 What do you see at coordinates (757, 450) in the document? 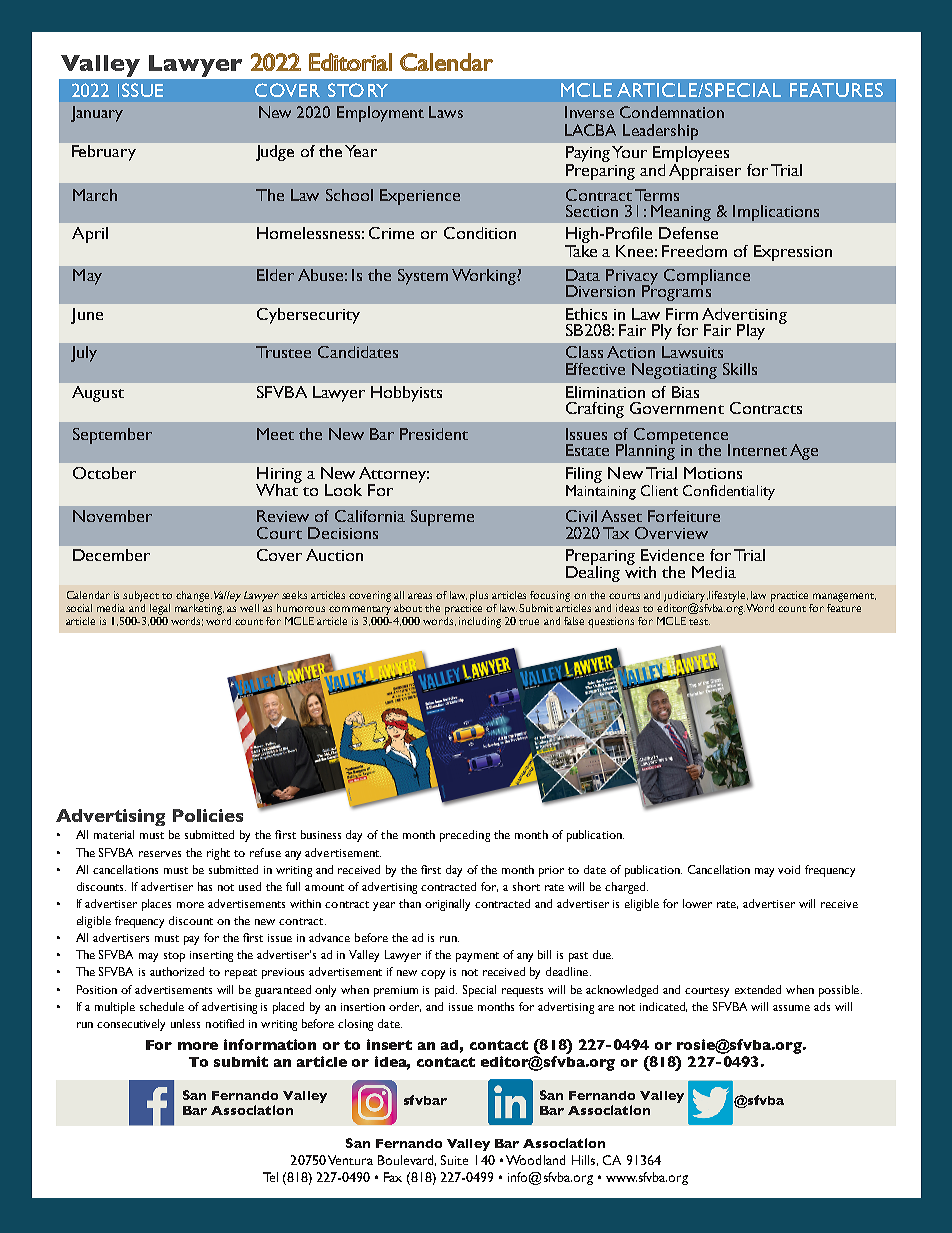
I see `Internet` at bounding box center [757, 450].
